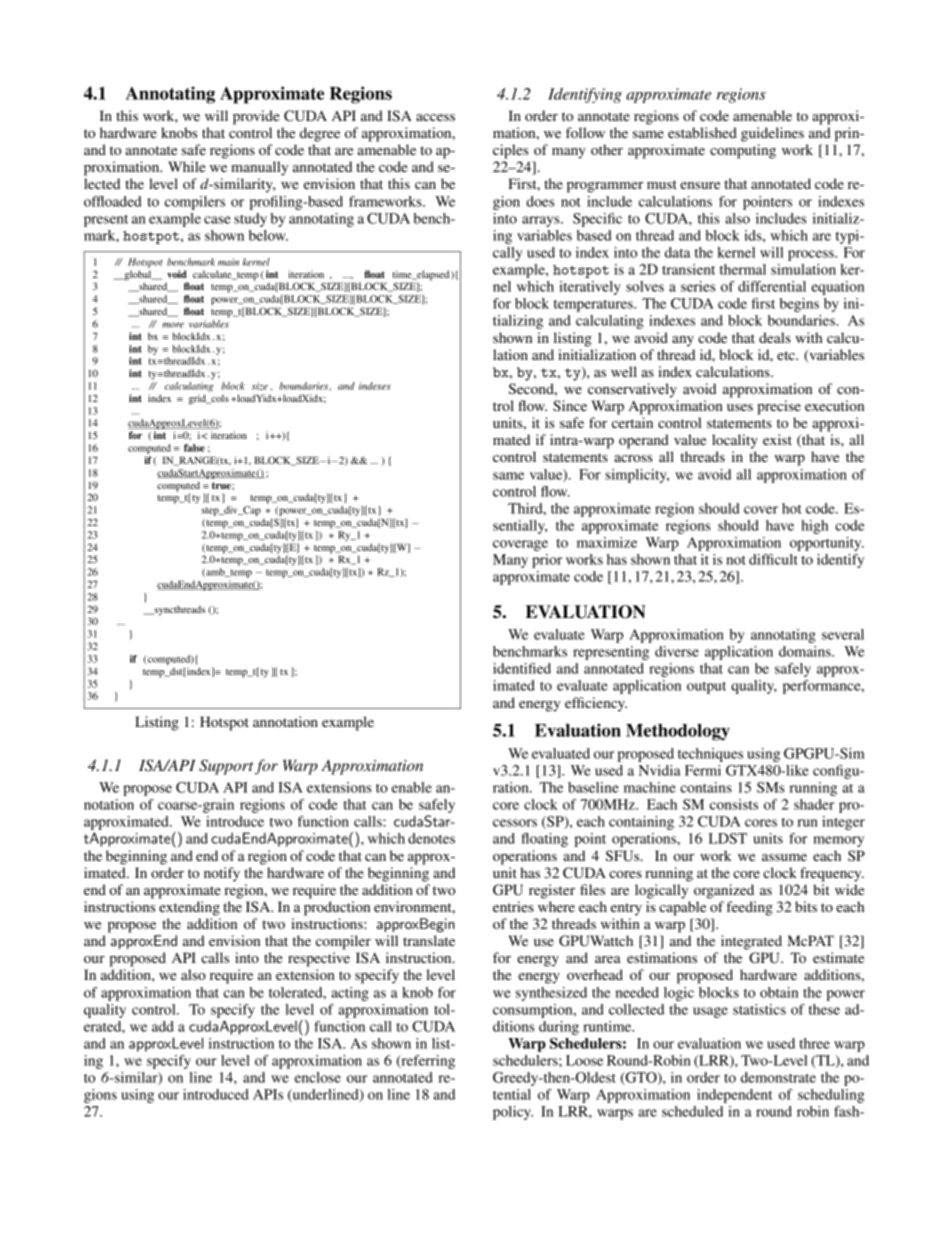  Describe the element at coordinates (259, 168) in the document. I see `manually` at that location.
